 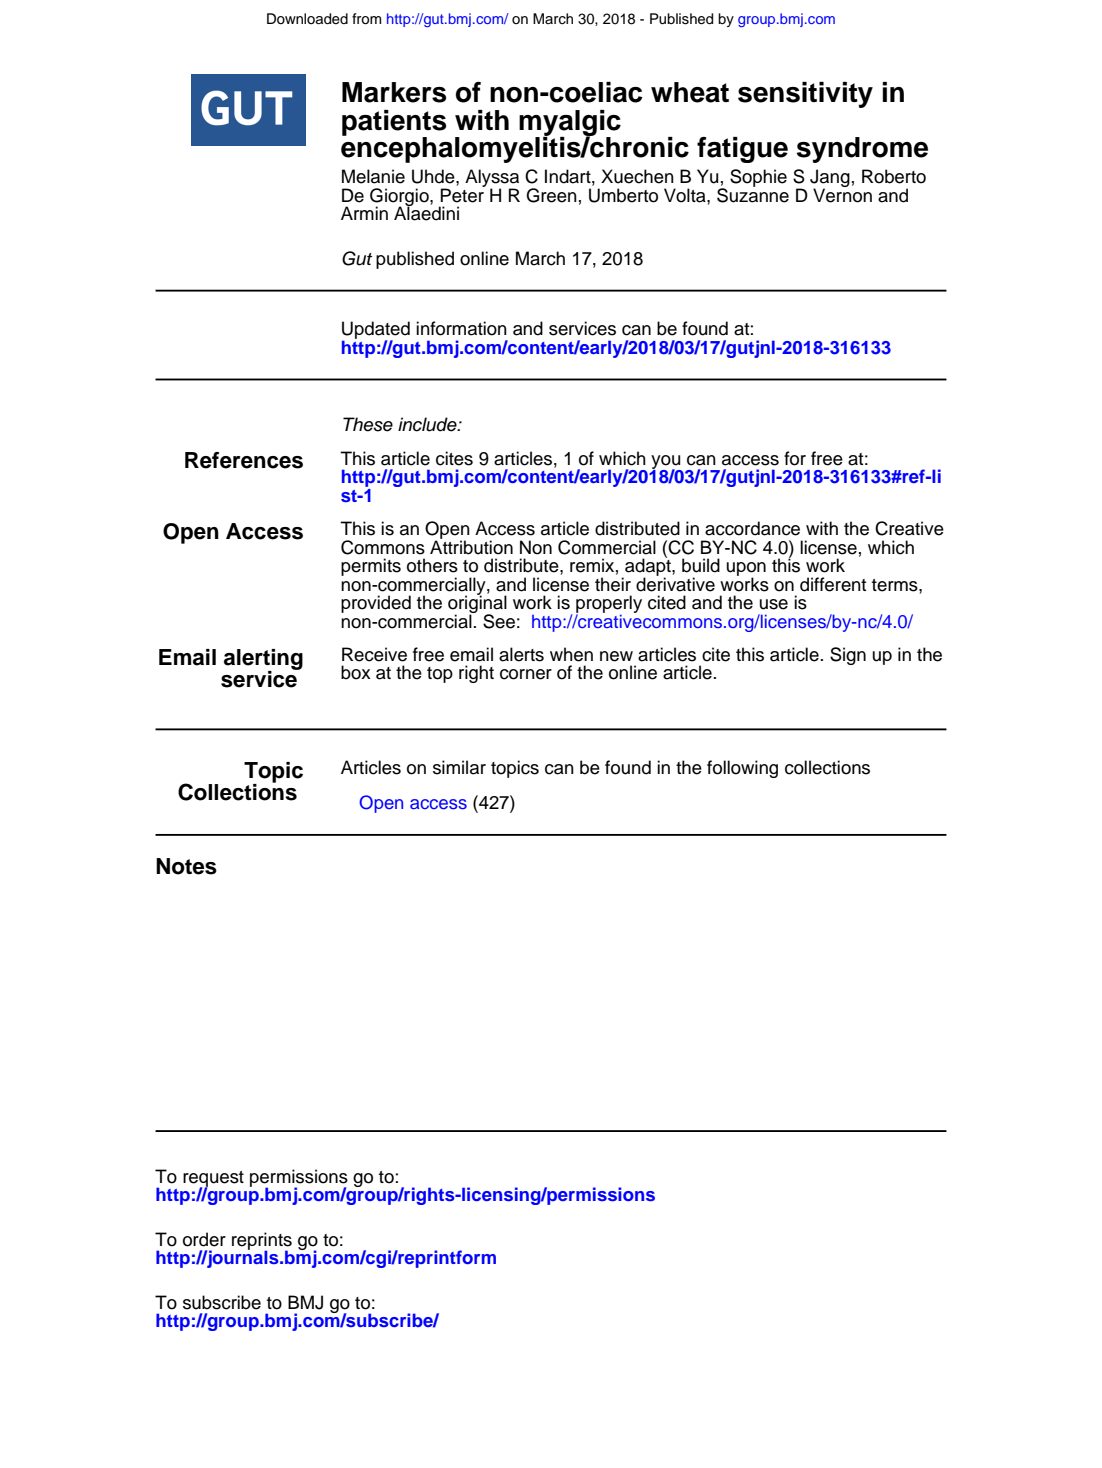 What do you see at coordinates (262, 1242) in the screenshot?
I see `reprints` at bounding box center [262, 1242].
